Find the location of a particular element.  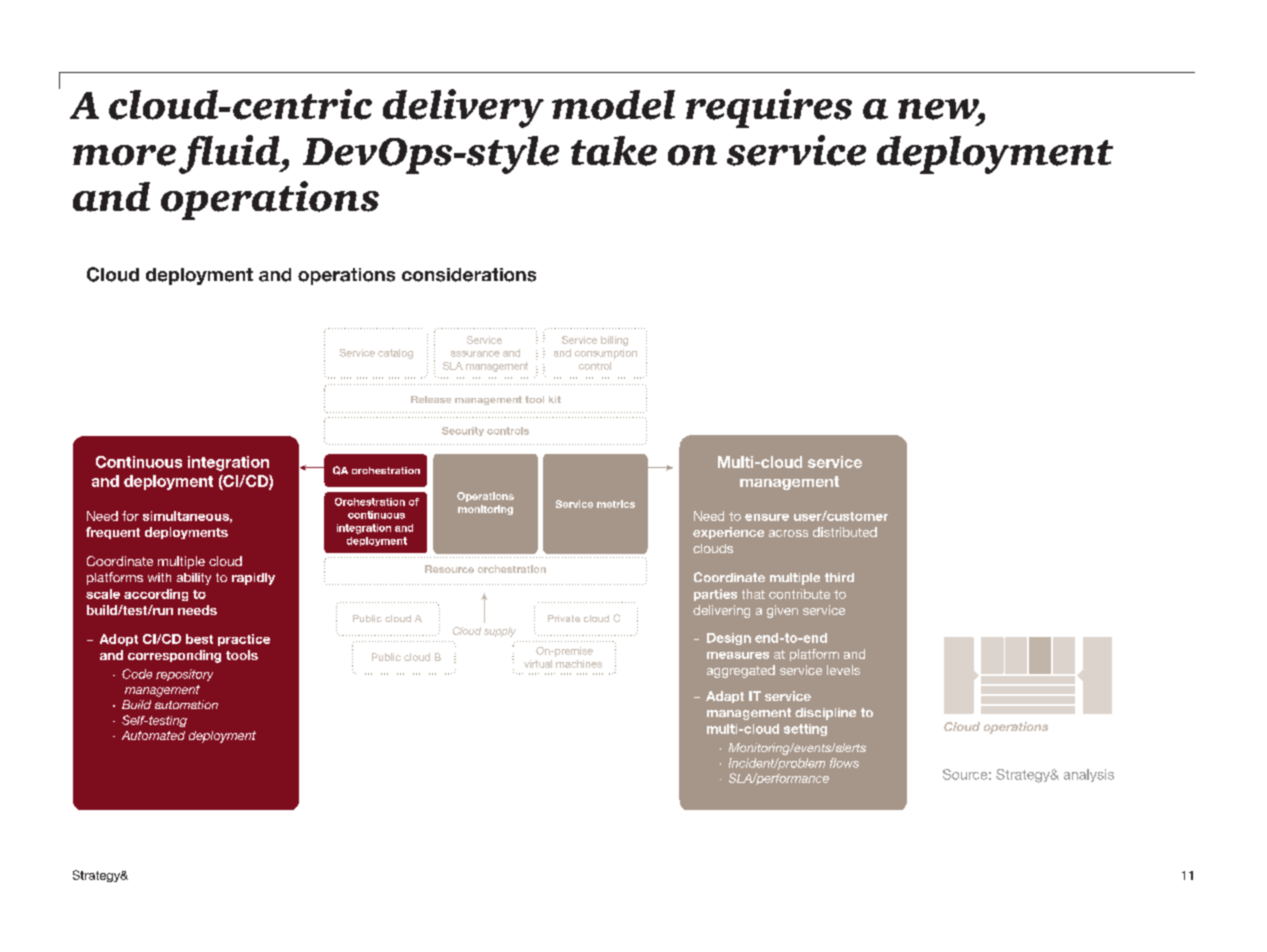

model is located at coordinates (613, 105).
